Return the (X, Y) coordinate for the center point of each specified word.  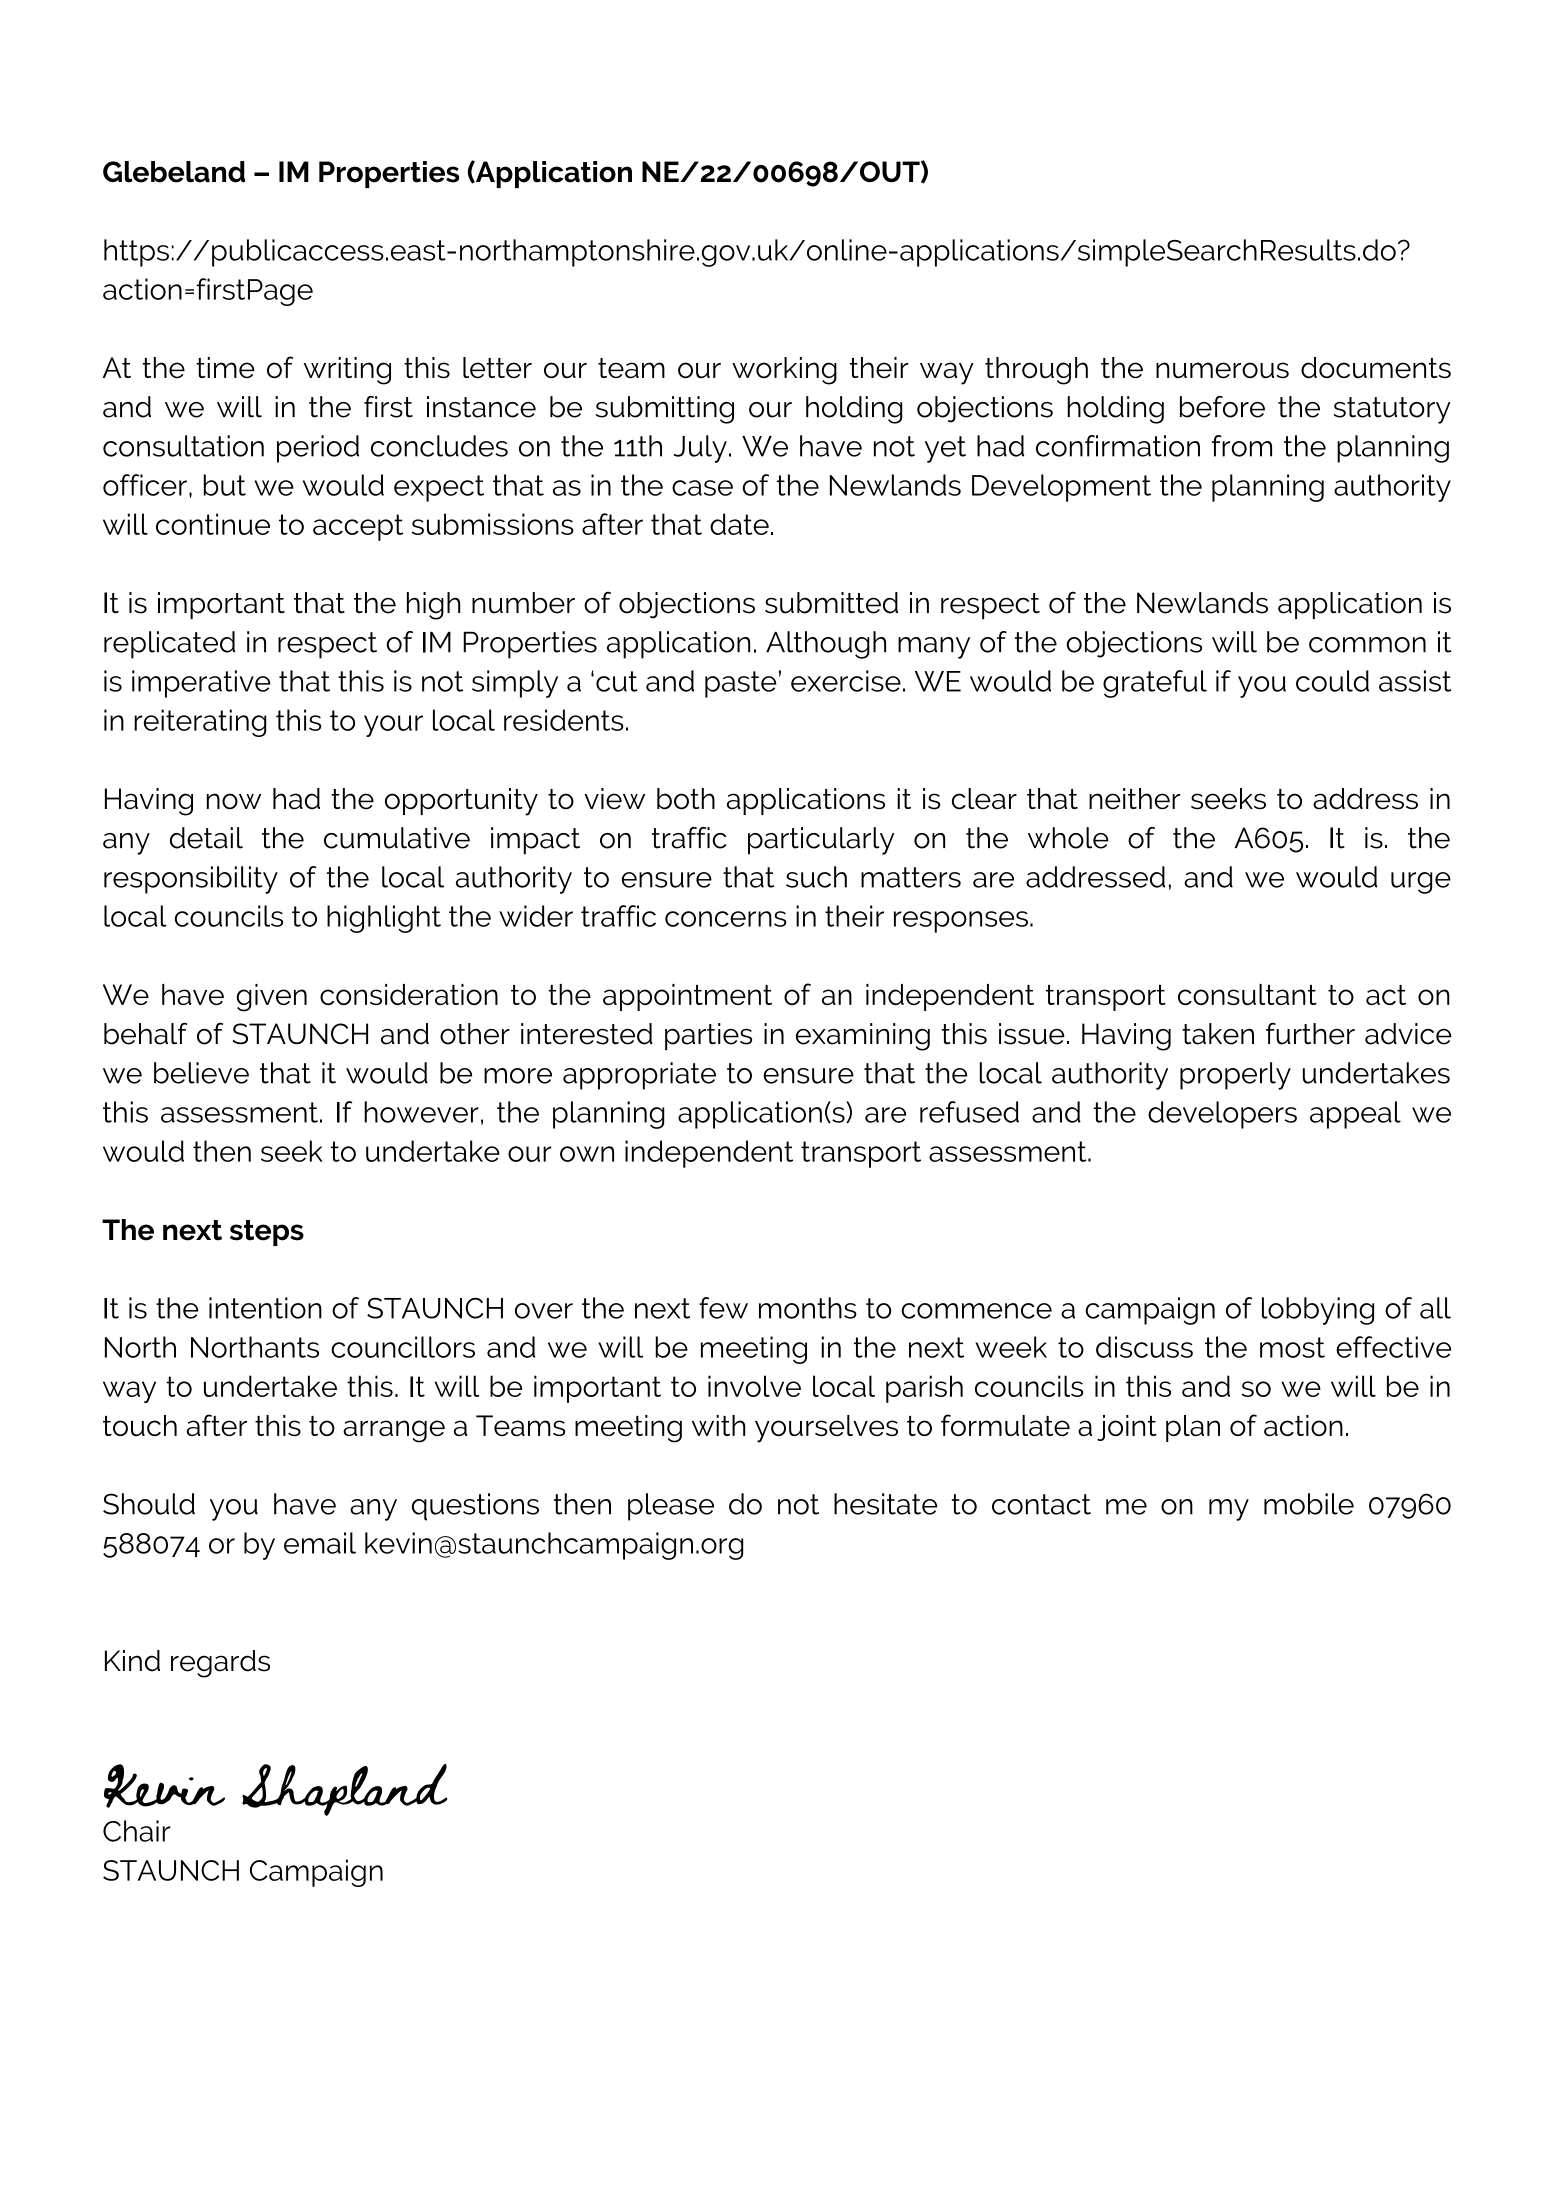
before (1222, 407)
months (808, 1308)
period (318, 449)
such (816, 877)
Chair (137, 1831)
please (671, 1507)
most (1292, 1347)
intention (265, 1308)
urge (1421, 883)
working (784, 371)
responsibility (191, 880)
